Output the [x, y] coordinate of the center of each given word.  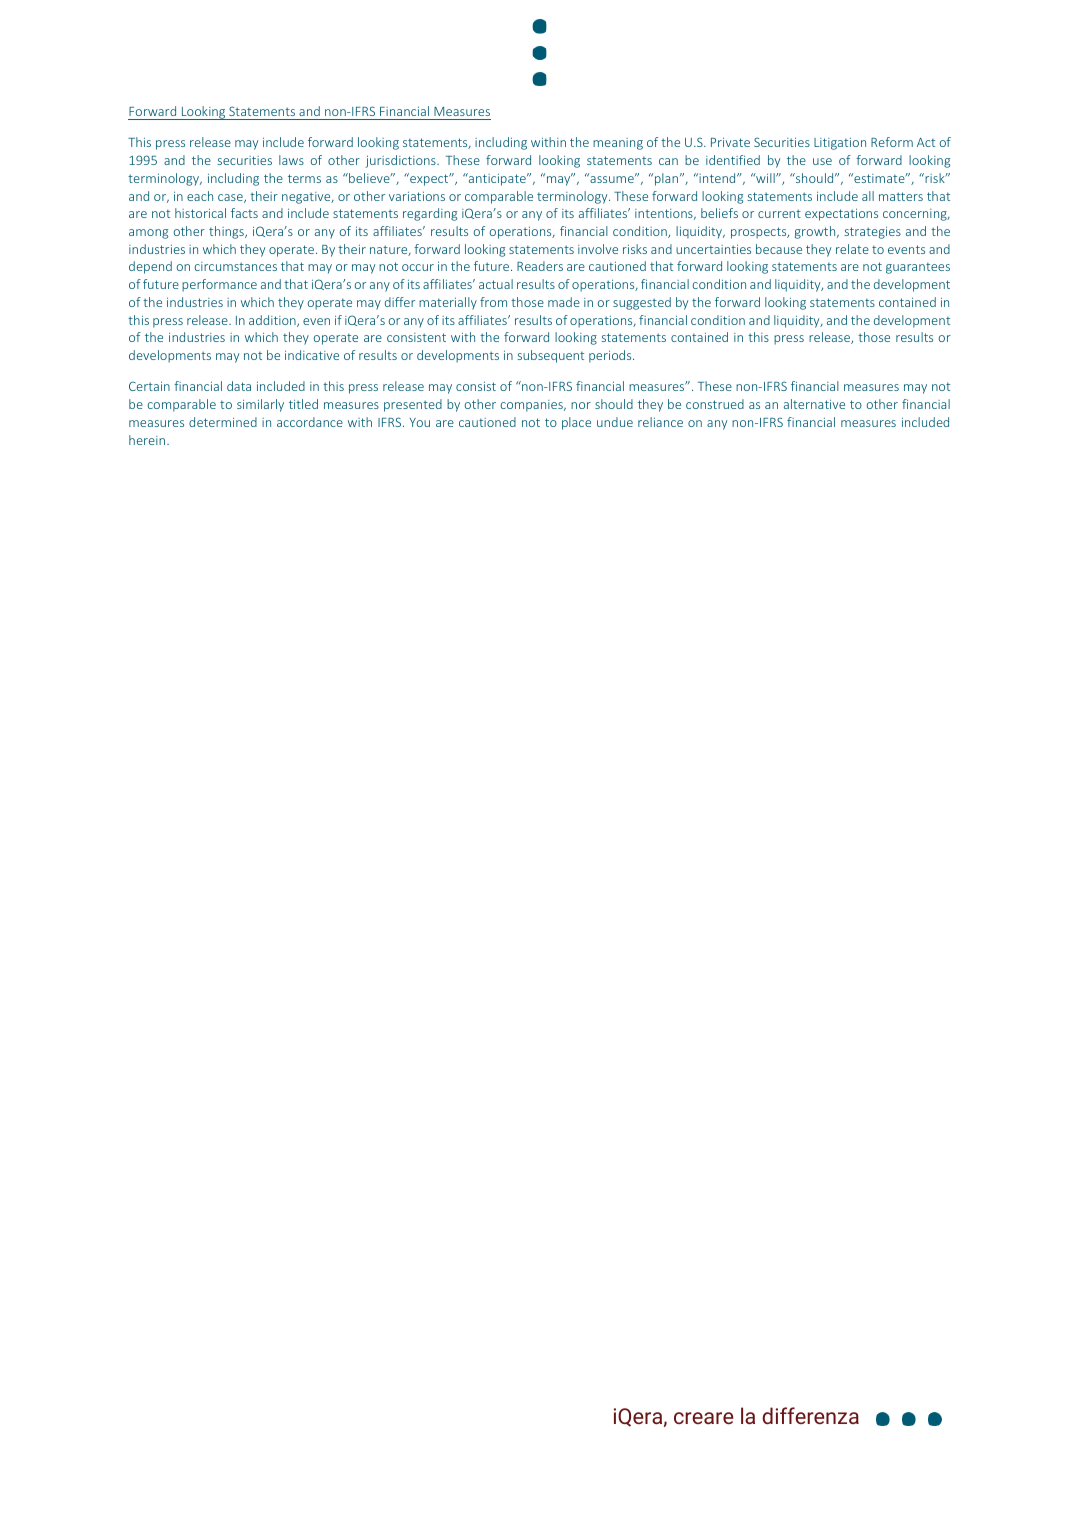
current [779, 213]
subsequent [551, 356]
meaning [618, 144]
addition [273, 321]
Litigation [840, 144]
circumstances [235, 266]
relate [852, 249]
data [239, 386]
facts [244, 213]
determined [223, 422]
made [564, 302]
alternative [814, 404]
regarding [430, 214]
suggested [642, 303]
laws [291, 160]
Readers [540, 266]
